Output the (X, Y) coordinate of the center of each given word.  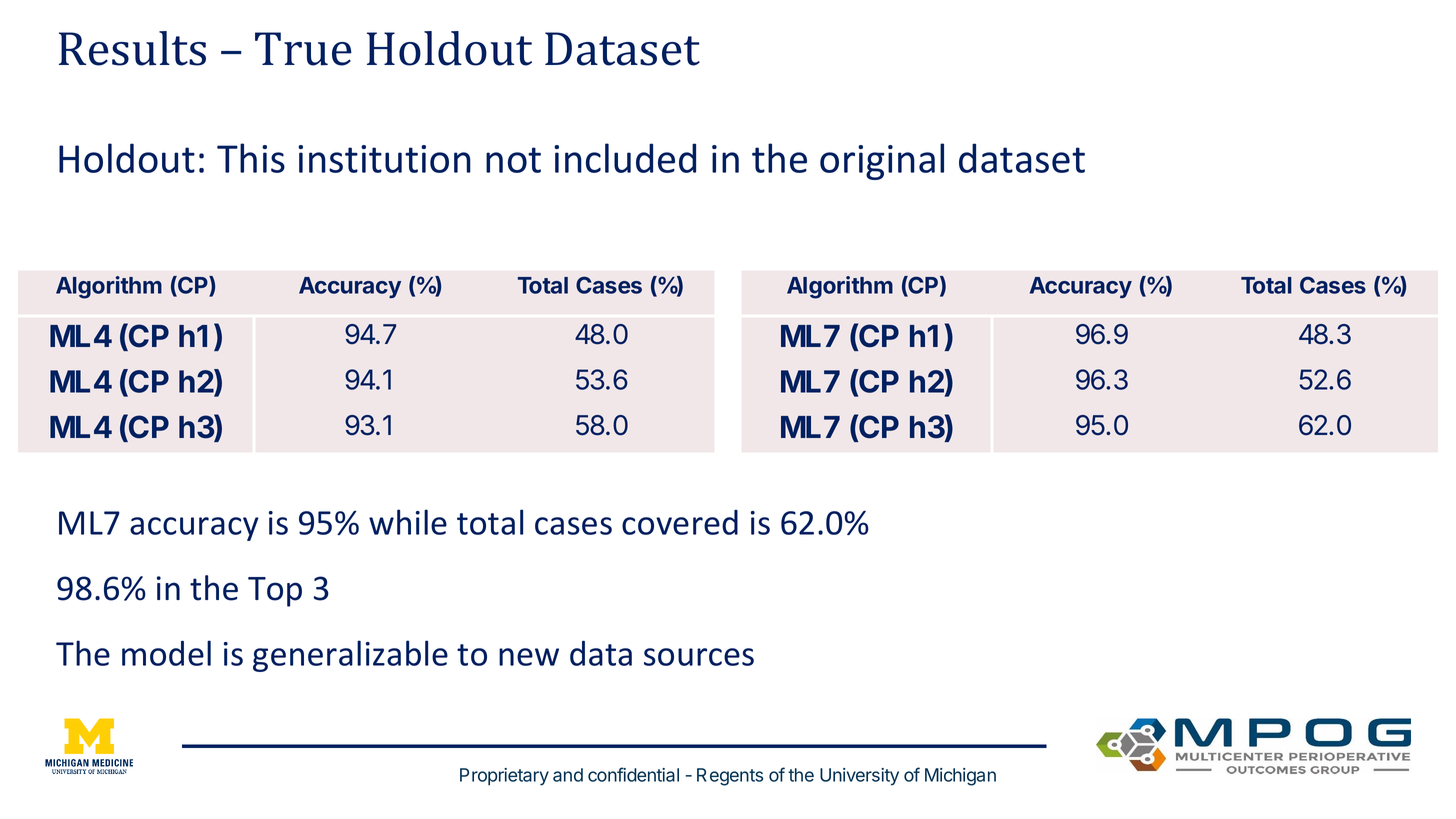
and (568, 775)
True (303, 49)
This (251, 158)
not (513, 160)
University (859, 777)
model (166, 653)
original (882, 161)
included (625, 158)
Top (275, 592)
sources (699, 657)
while (408, 522)
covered (680, 522)
